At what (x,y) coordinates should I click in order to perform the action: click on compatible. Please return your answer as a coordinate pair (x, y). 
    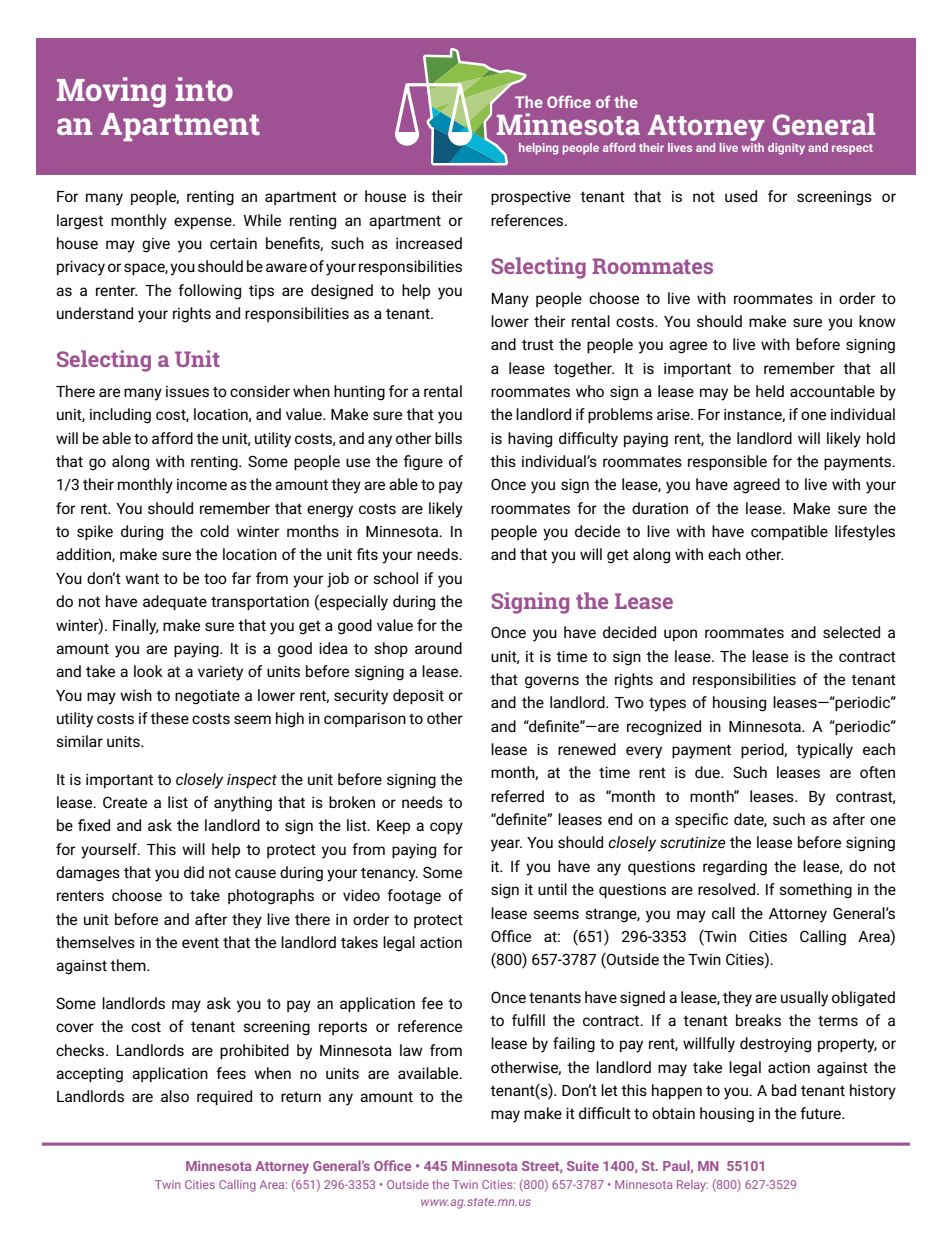
    Looking at the image, I should click on (789, 532).
